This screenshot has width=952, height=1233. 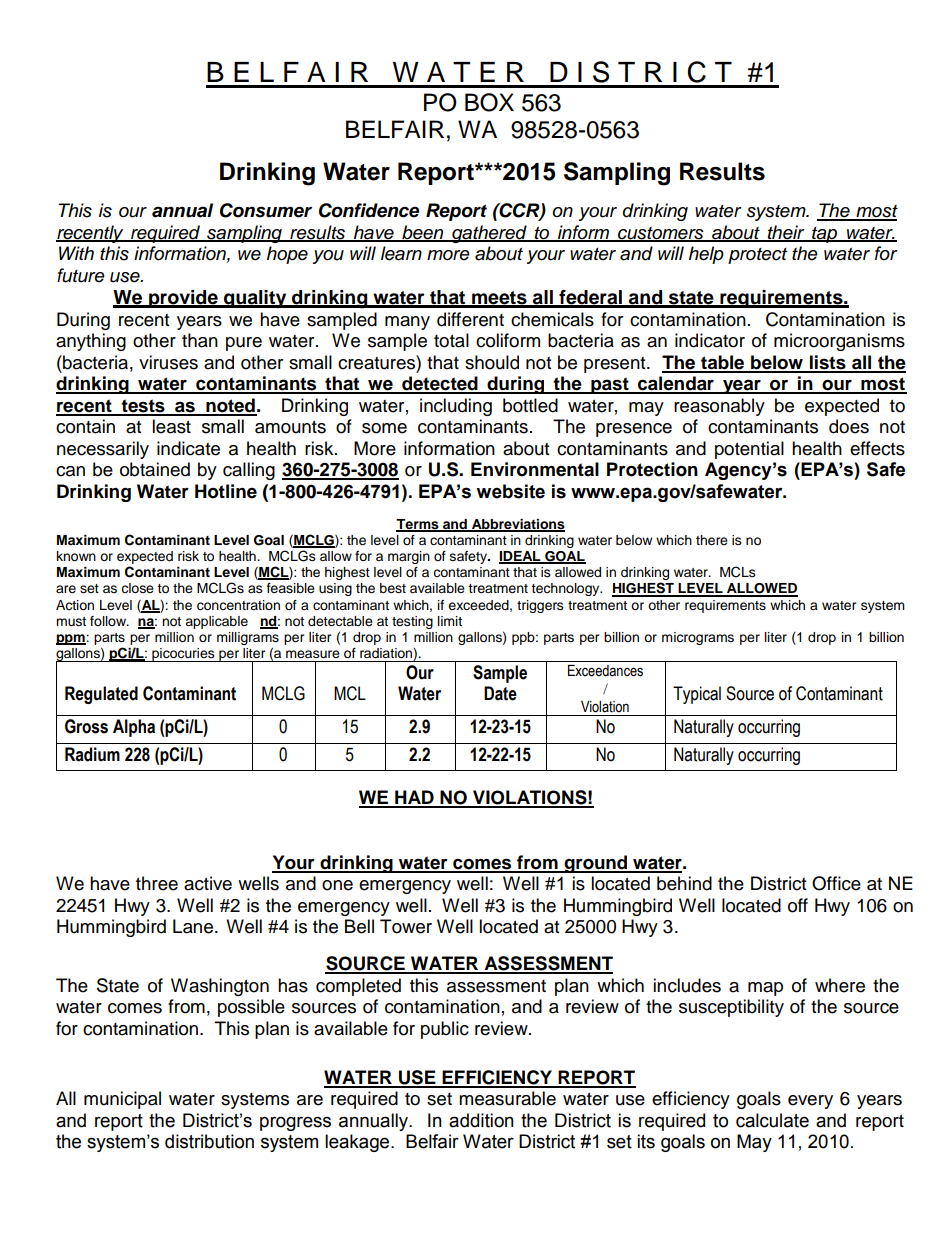 I want to click on municipal, so click(x=122, y=1100).
